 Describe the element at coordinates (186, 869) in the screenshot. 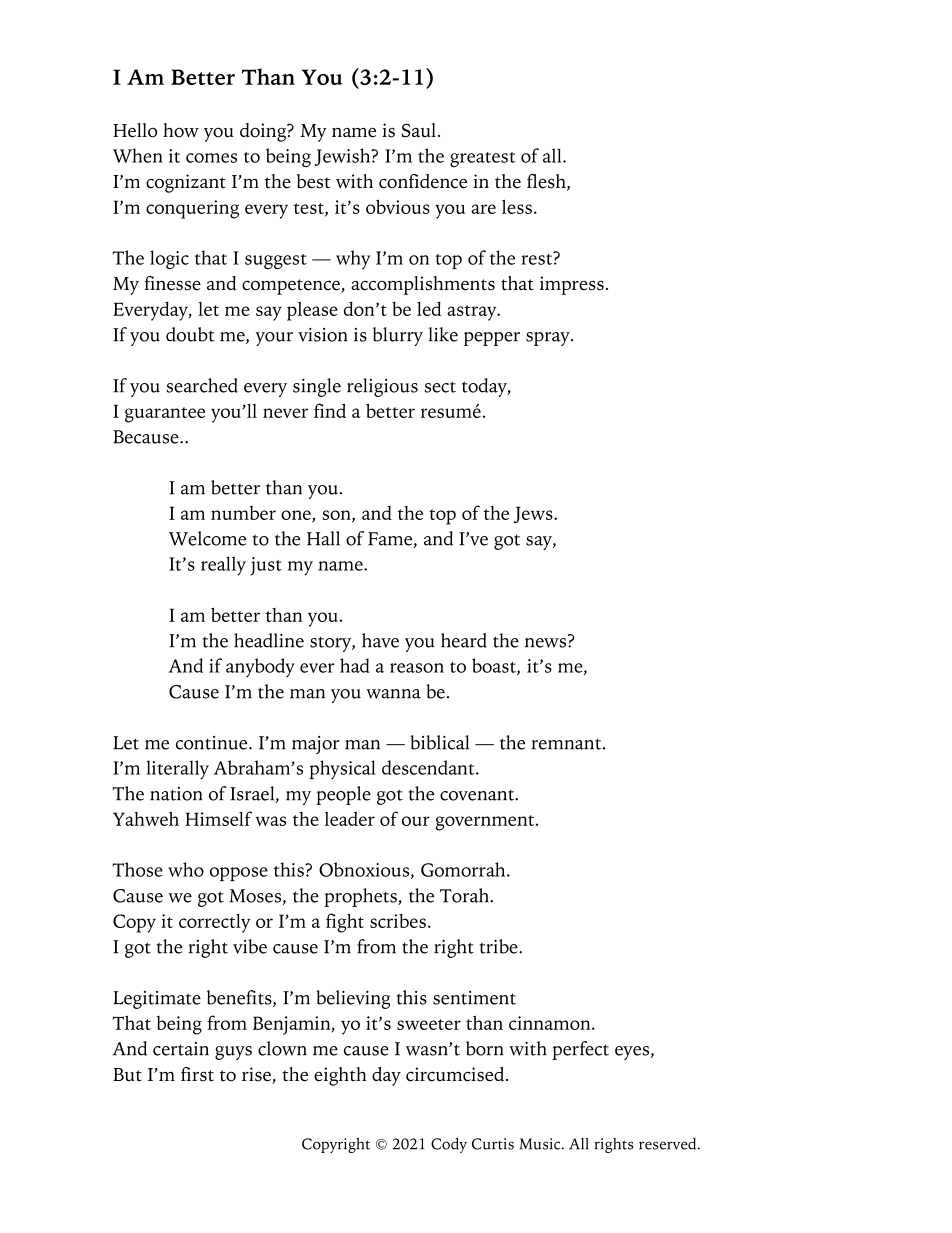

I see `who` at that location.
